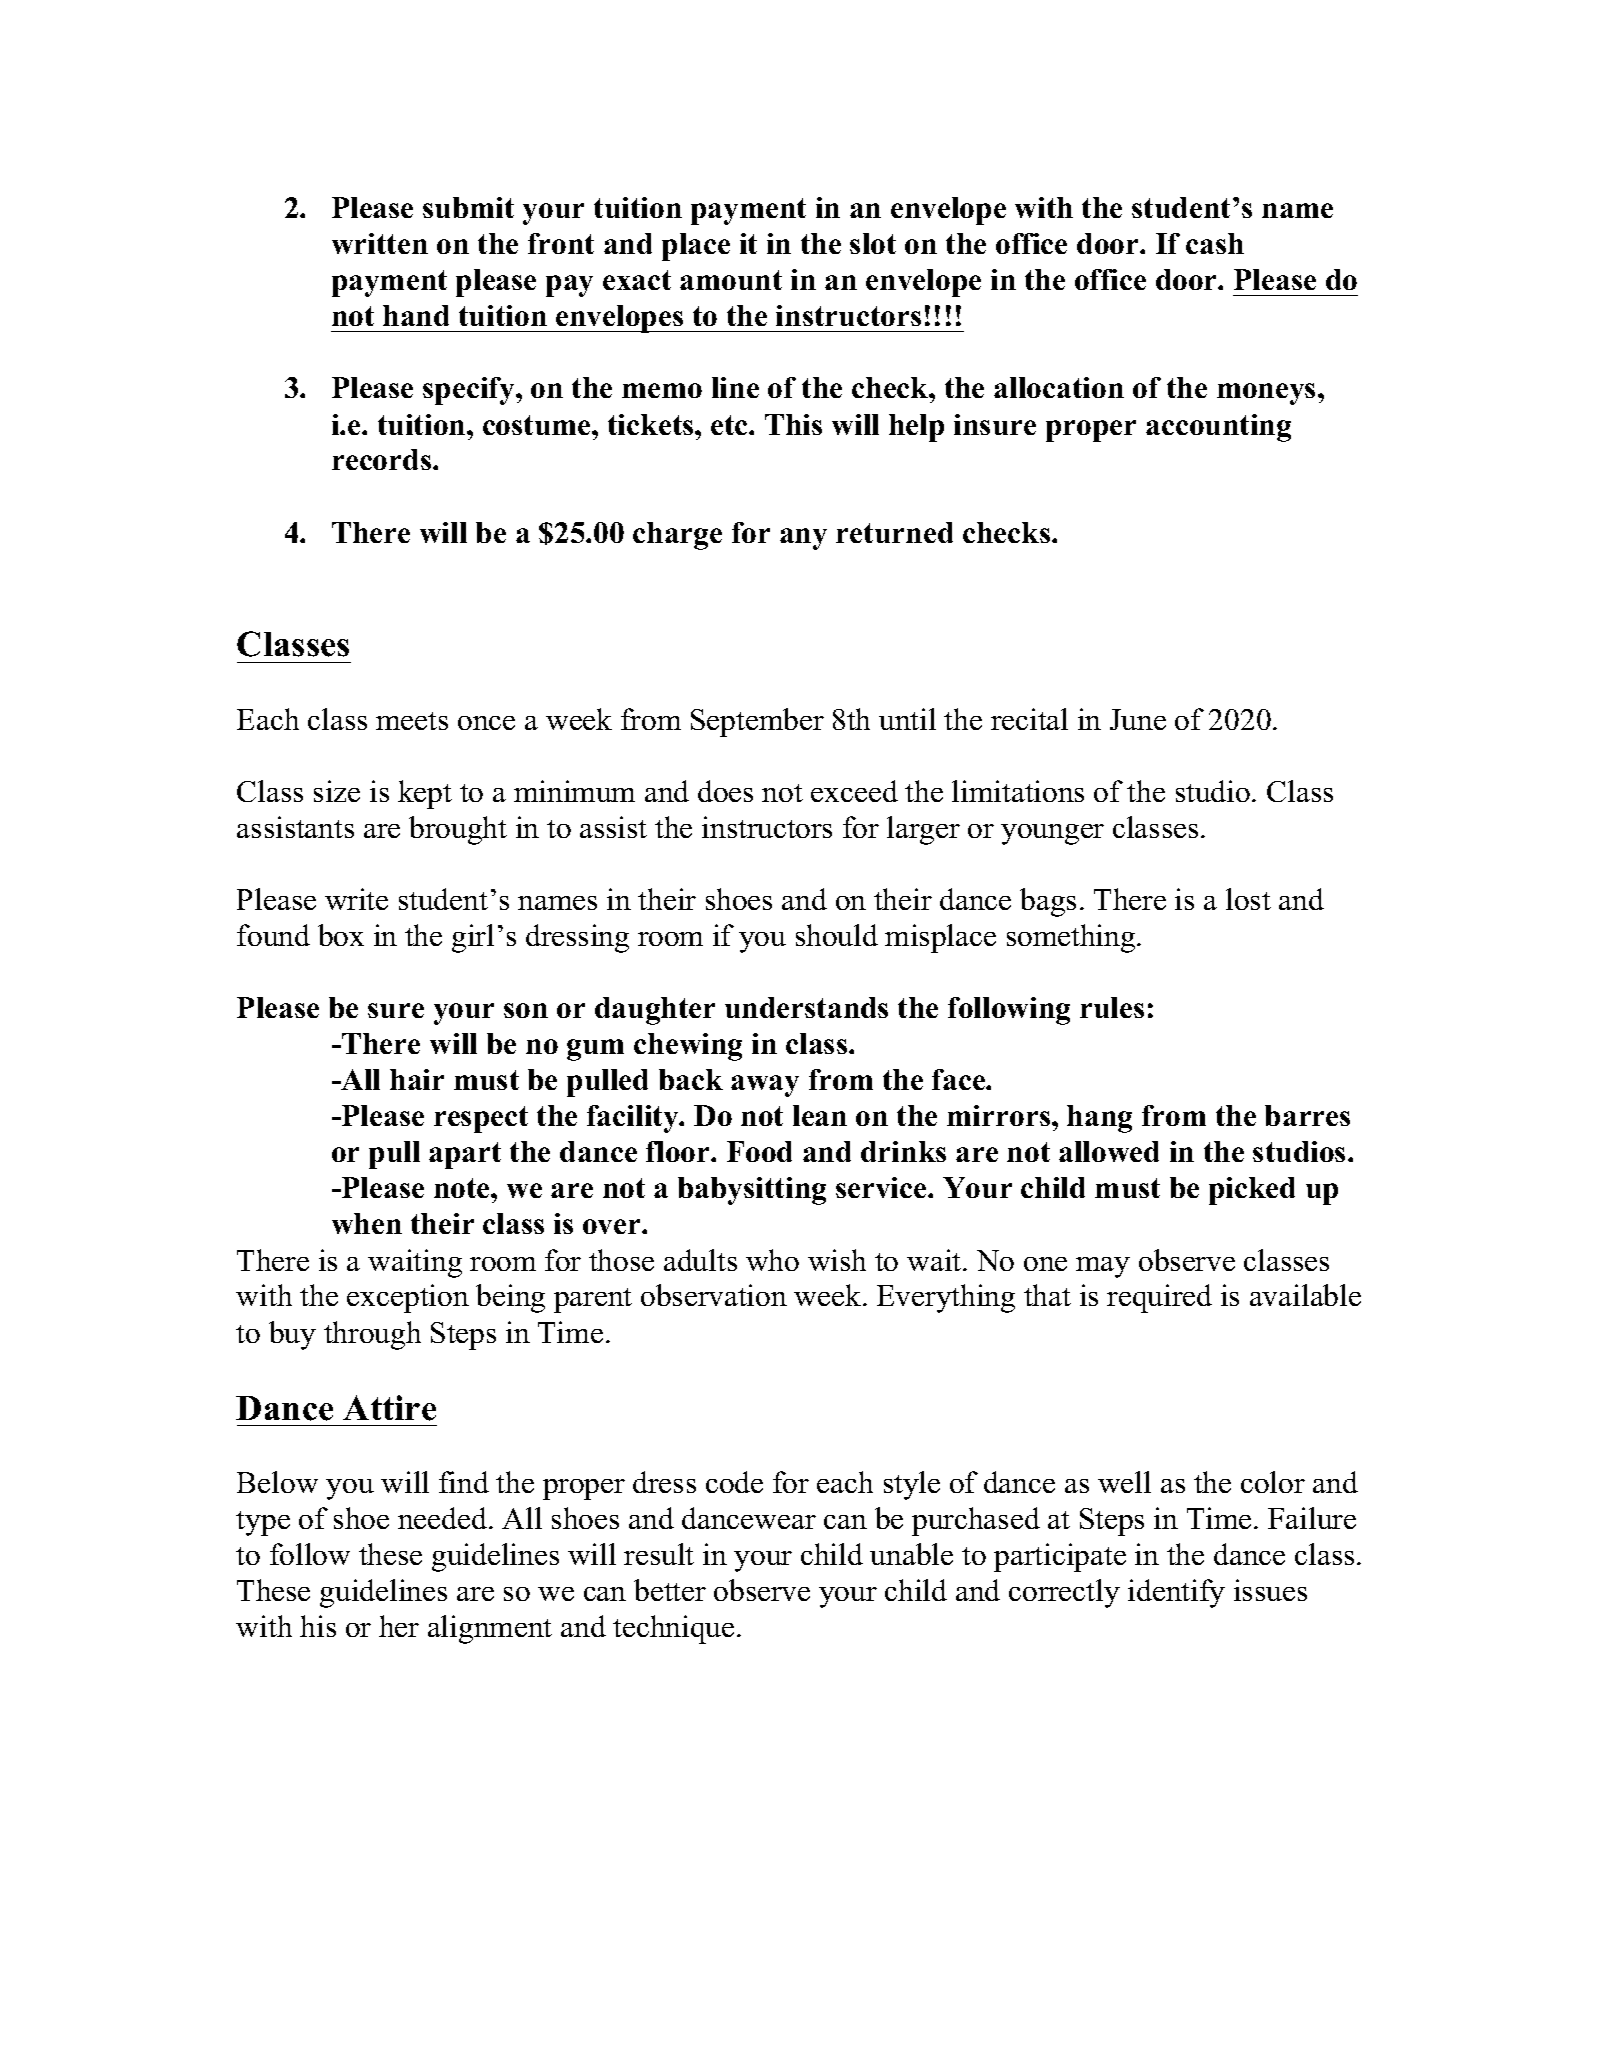  What do you see at coordinates (444, 1518) in the screenshot?
I see `needed` at bounding box center [444, 1518].
